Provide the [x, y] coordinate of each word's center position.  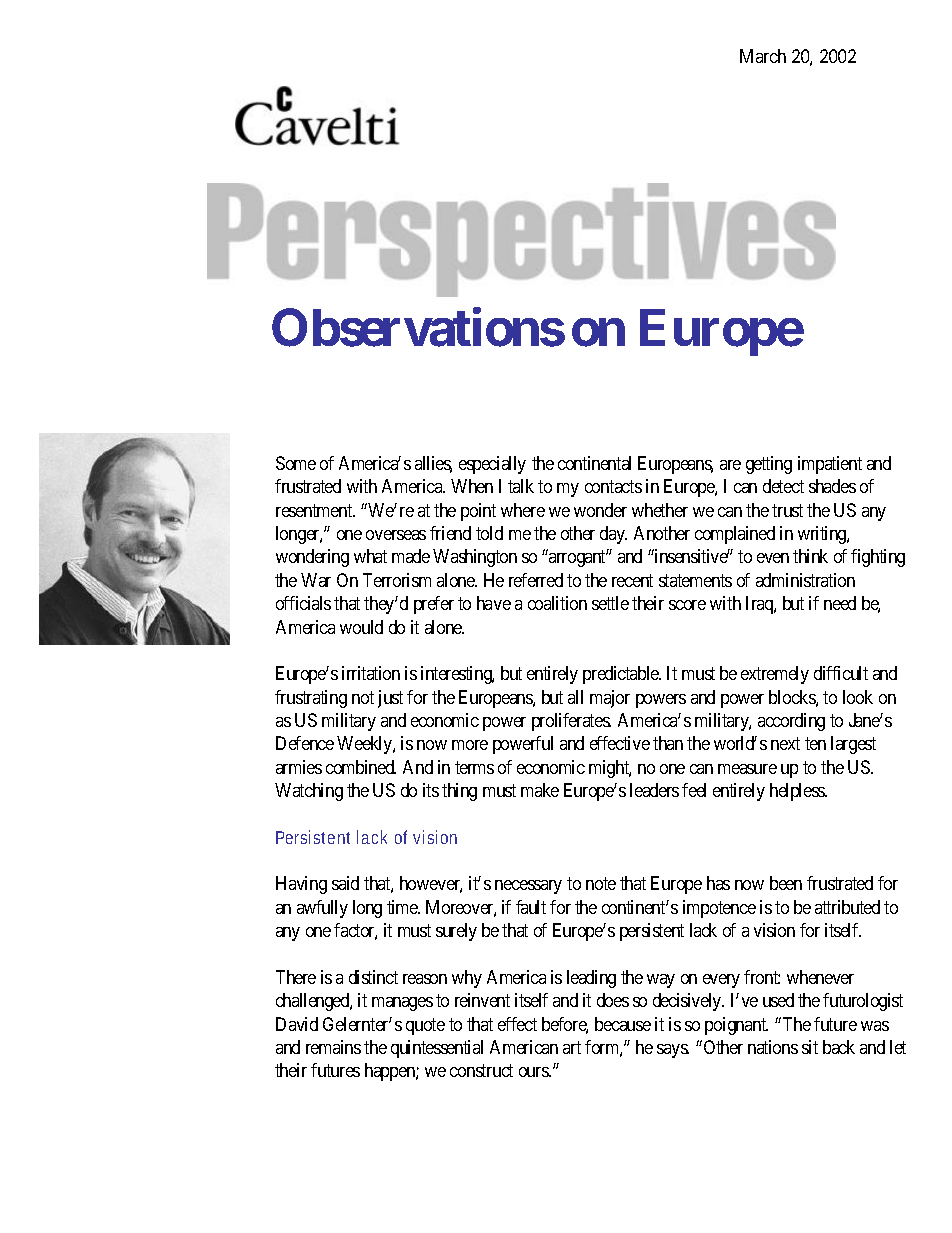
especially [492, 465]
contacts [613, 487]
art [572, 1047]
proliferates [571, 722]
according [791, 722]
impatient [830, 465]
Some [296, 463]
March [763, 56]
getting [769, 465]
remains [333, 1047]
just [390, 699]
